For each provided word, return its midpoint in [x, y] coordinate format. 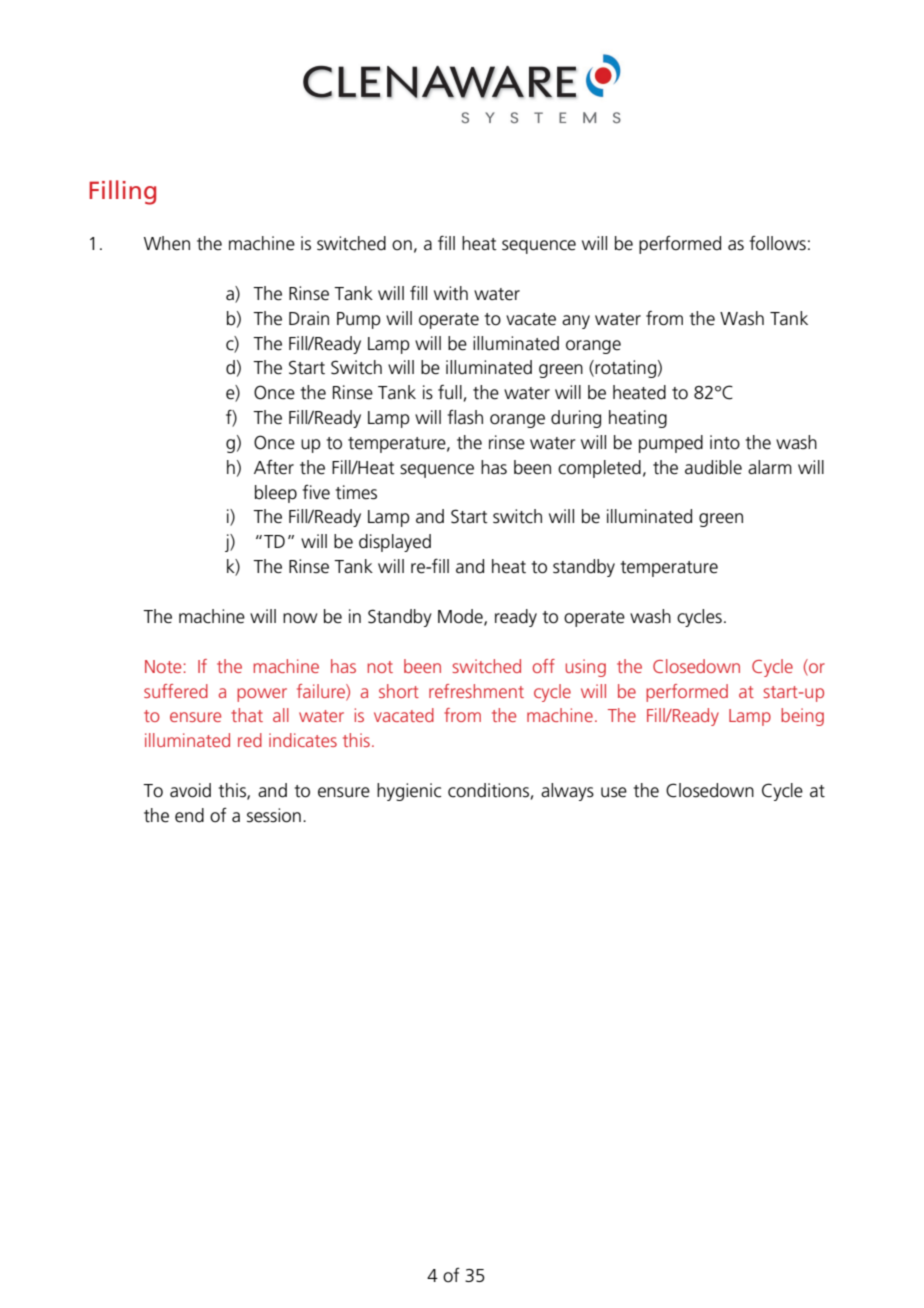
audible [713, 467]
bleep [276, 494]
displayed [395, 543]
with [451, 293]
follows [777, 243]
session [274, 815]
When [167, 243]
